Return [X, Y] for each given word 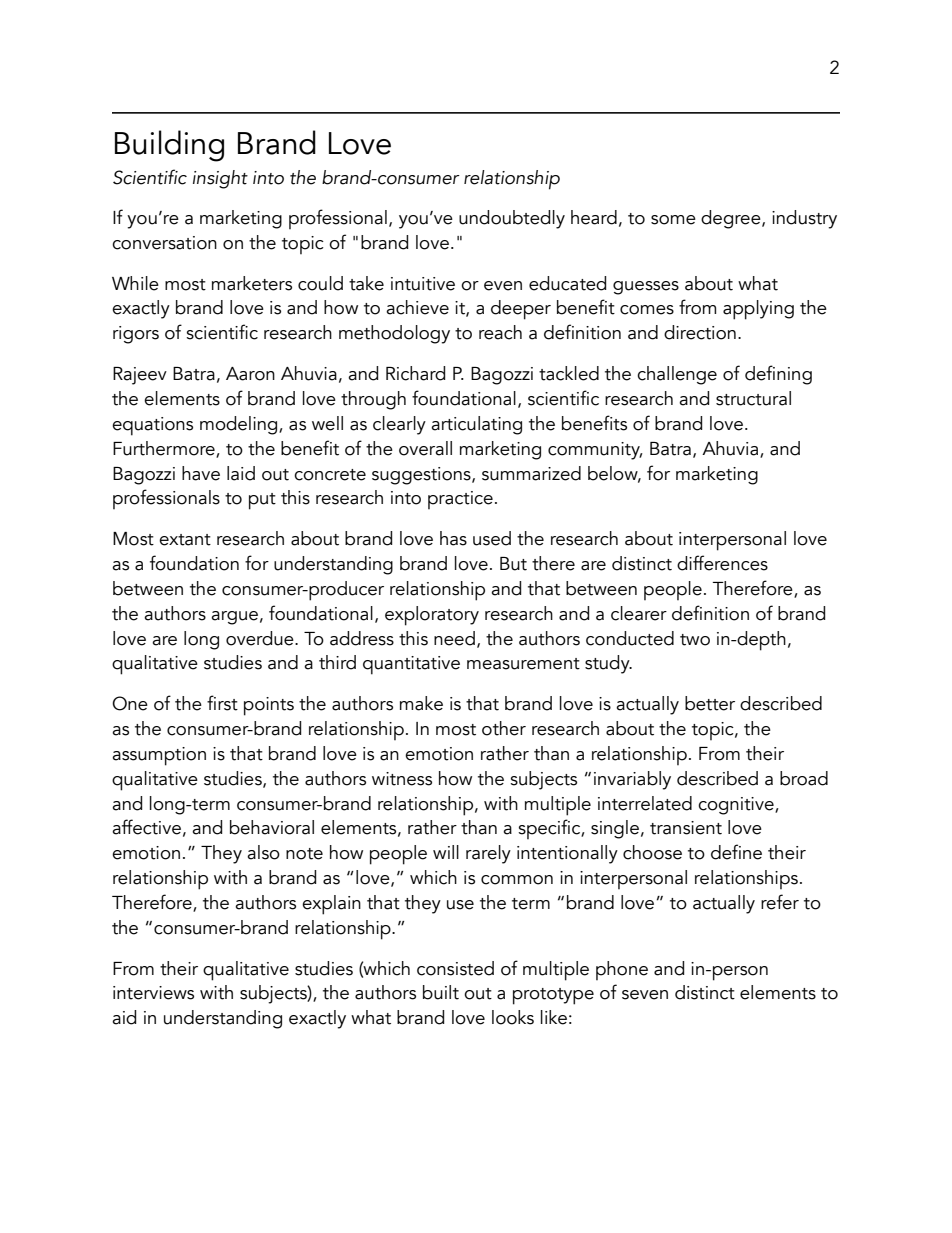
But [513, 564]
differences [722, 563]
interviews [153, 993]
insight [220, 179]
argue [234, 618]
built [441, 992]
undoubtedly [512, 219]
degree [732, 219]
